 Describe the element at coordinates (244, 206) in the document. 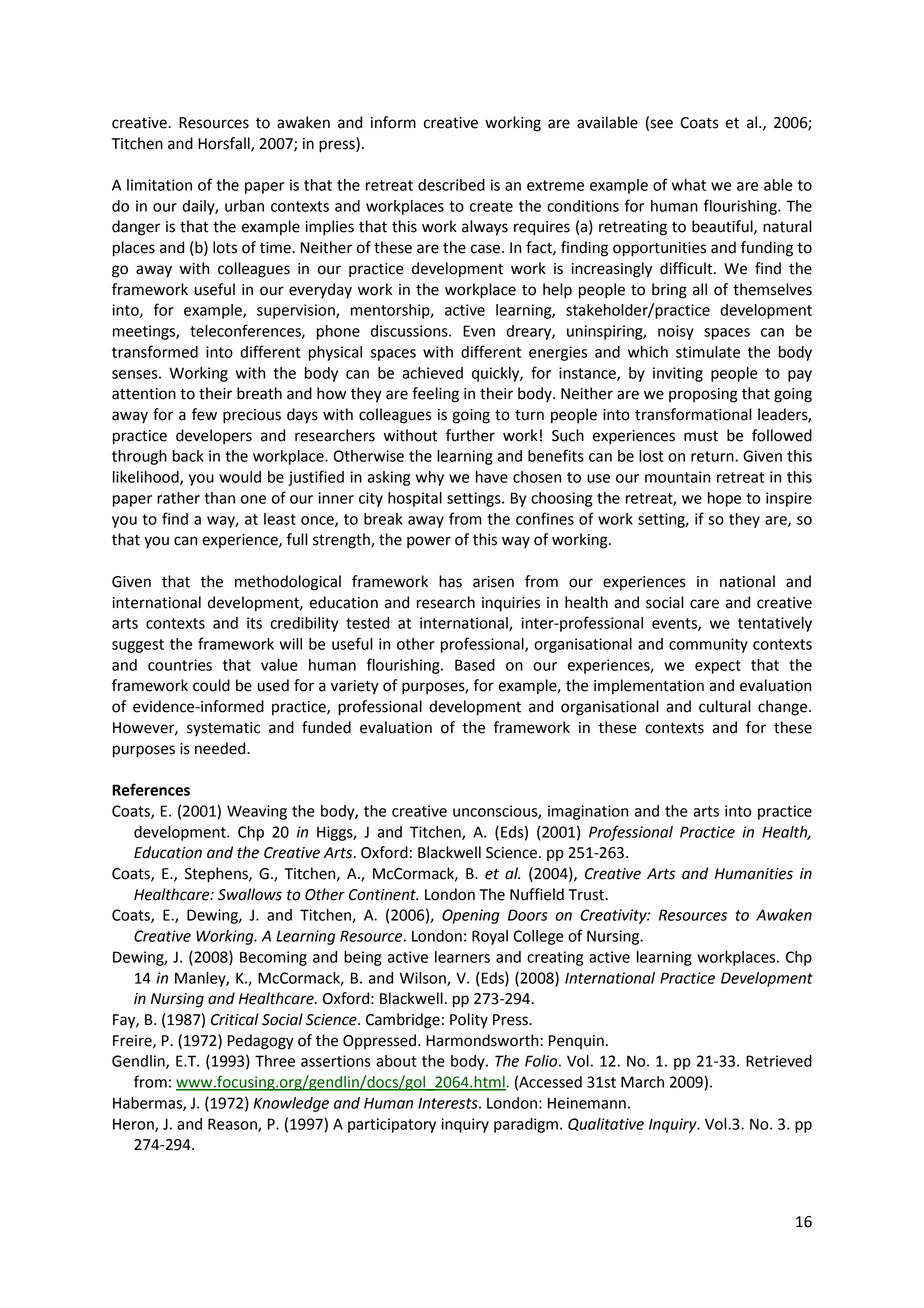

I see `urban` at that location.
